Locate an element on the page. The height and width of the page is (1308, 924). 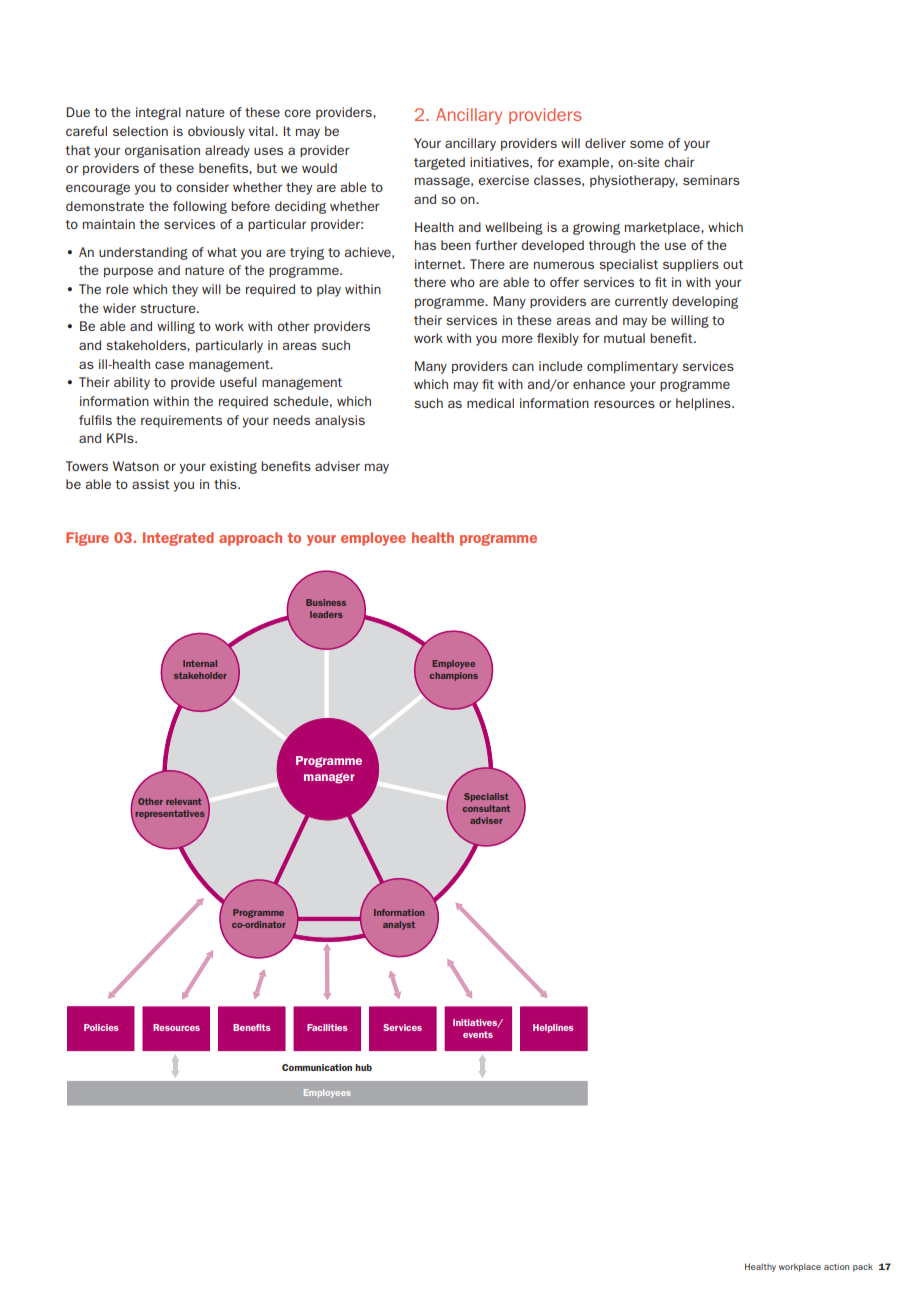
Policies is located at coordinates (101, 1027).
